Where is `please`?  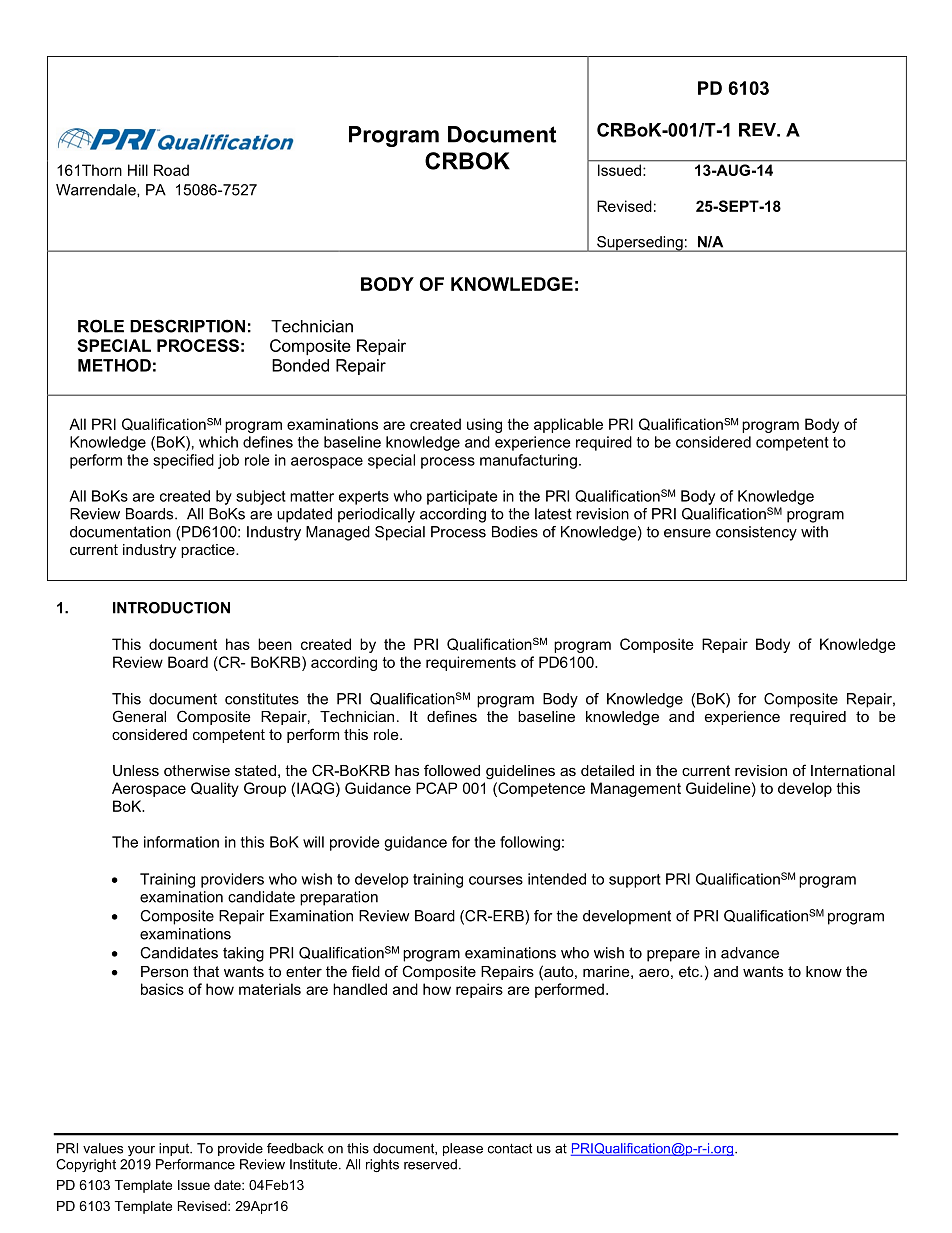 please is located at coordinates (463, 1149).
